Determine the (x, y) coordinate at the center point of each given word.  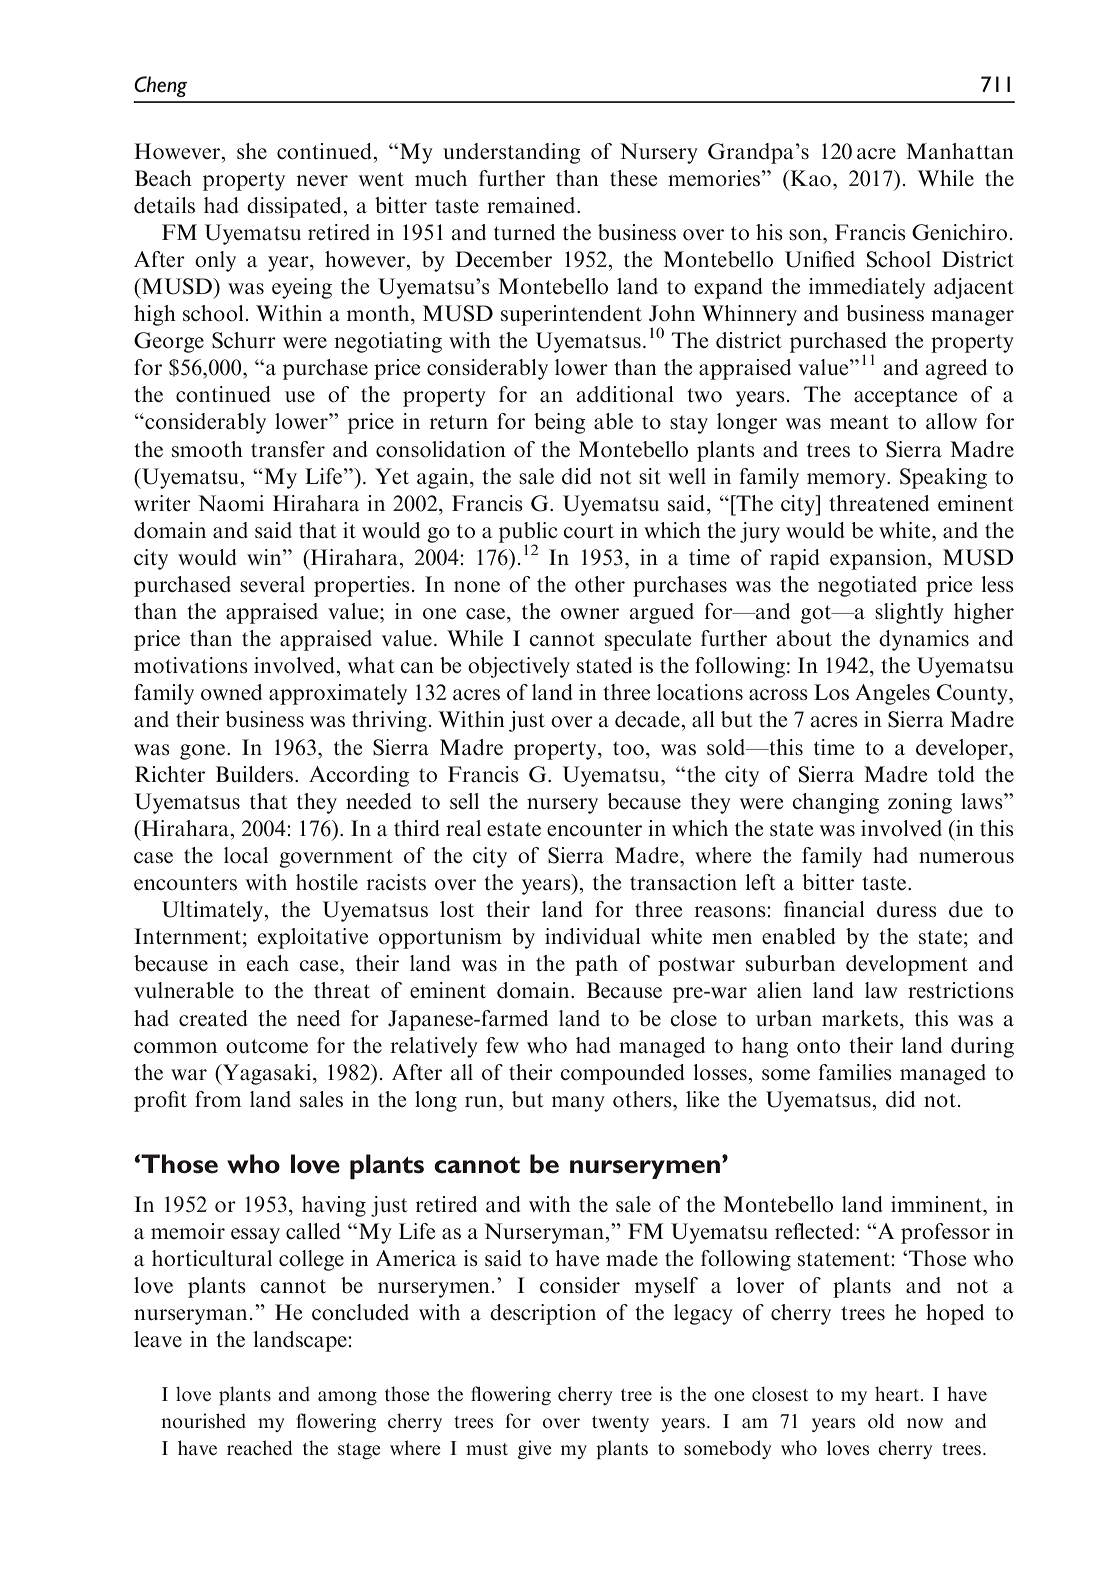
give (535, 1449)
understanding (511, 153)
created (213, 1018)
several (272, 584)
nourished (203, 1420)
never (322, 181)
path (596, 965)
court (588, 531)
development (907, 965)
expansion (879, 559)
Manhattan (960, 151)
